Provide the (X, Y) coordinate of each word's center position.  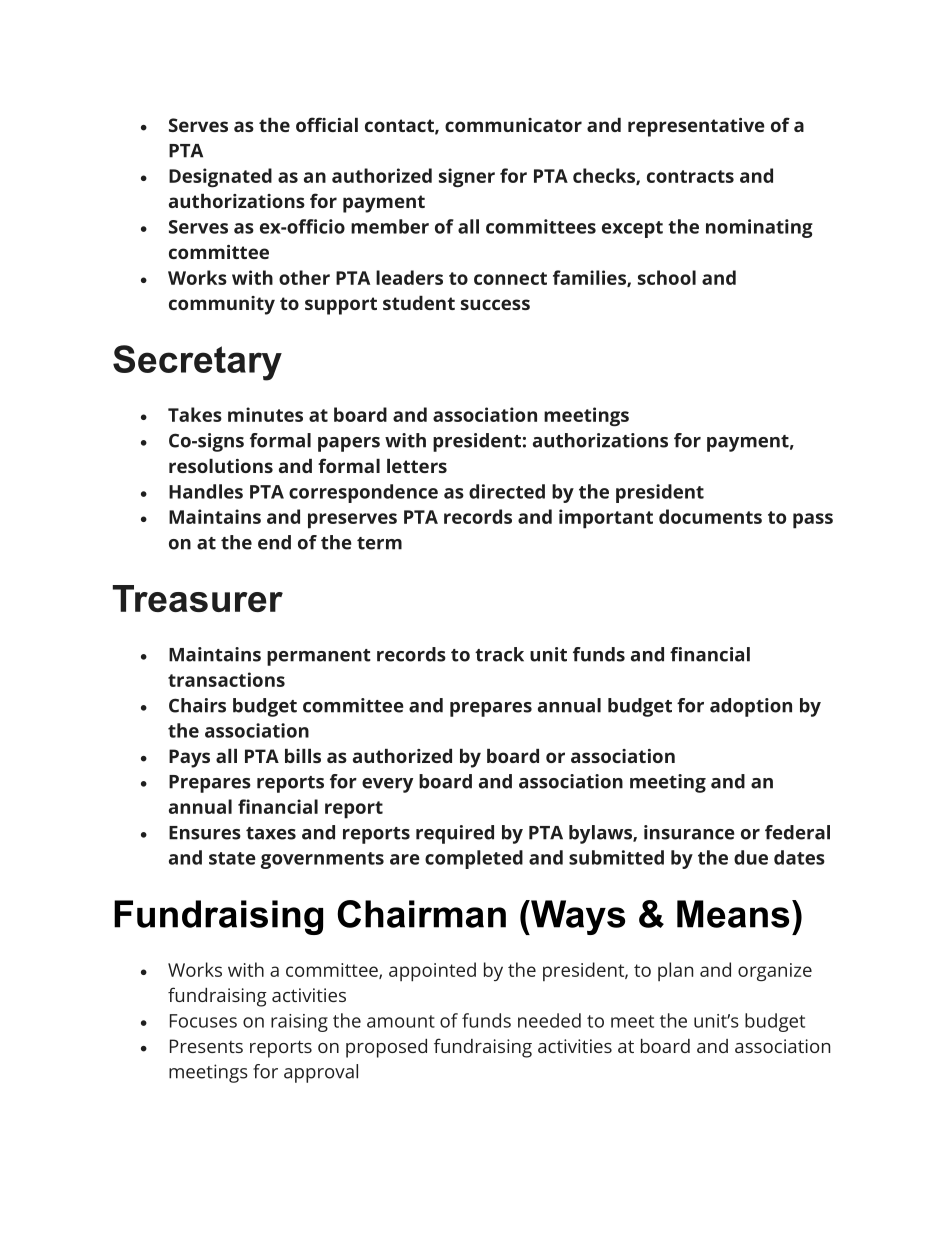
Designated (220, 178)
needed (549, 1020)
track (499, 654)
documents (710, 516)
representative (696, 127)
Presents (206, 1046)
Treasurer (198, 598)
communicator (513, 125)
